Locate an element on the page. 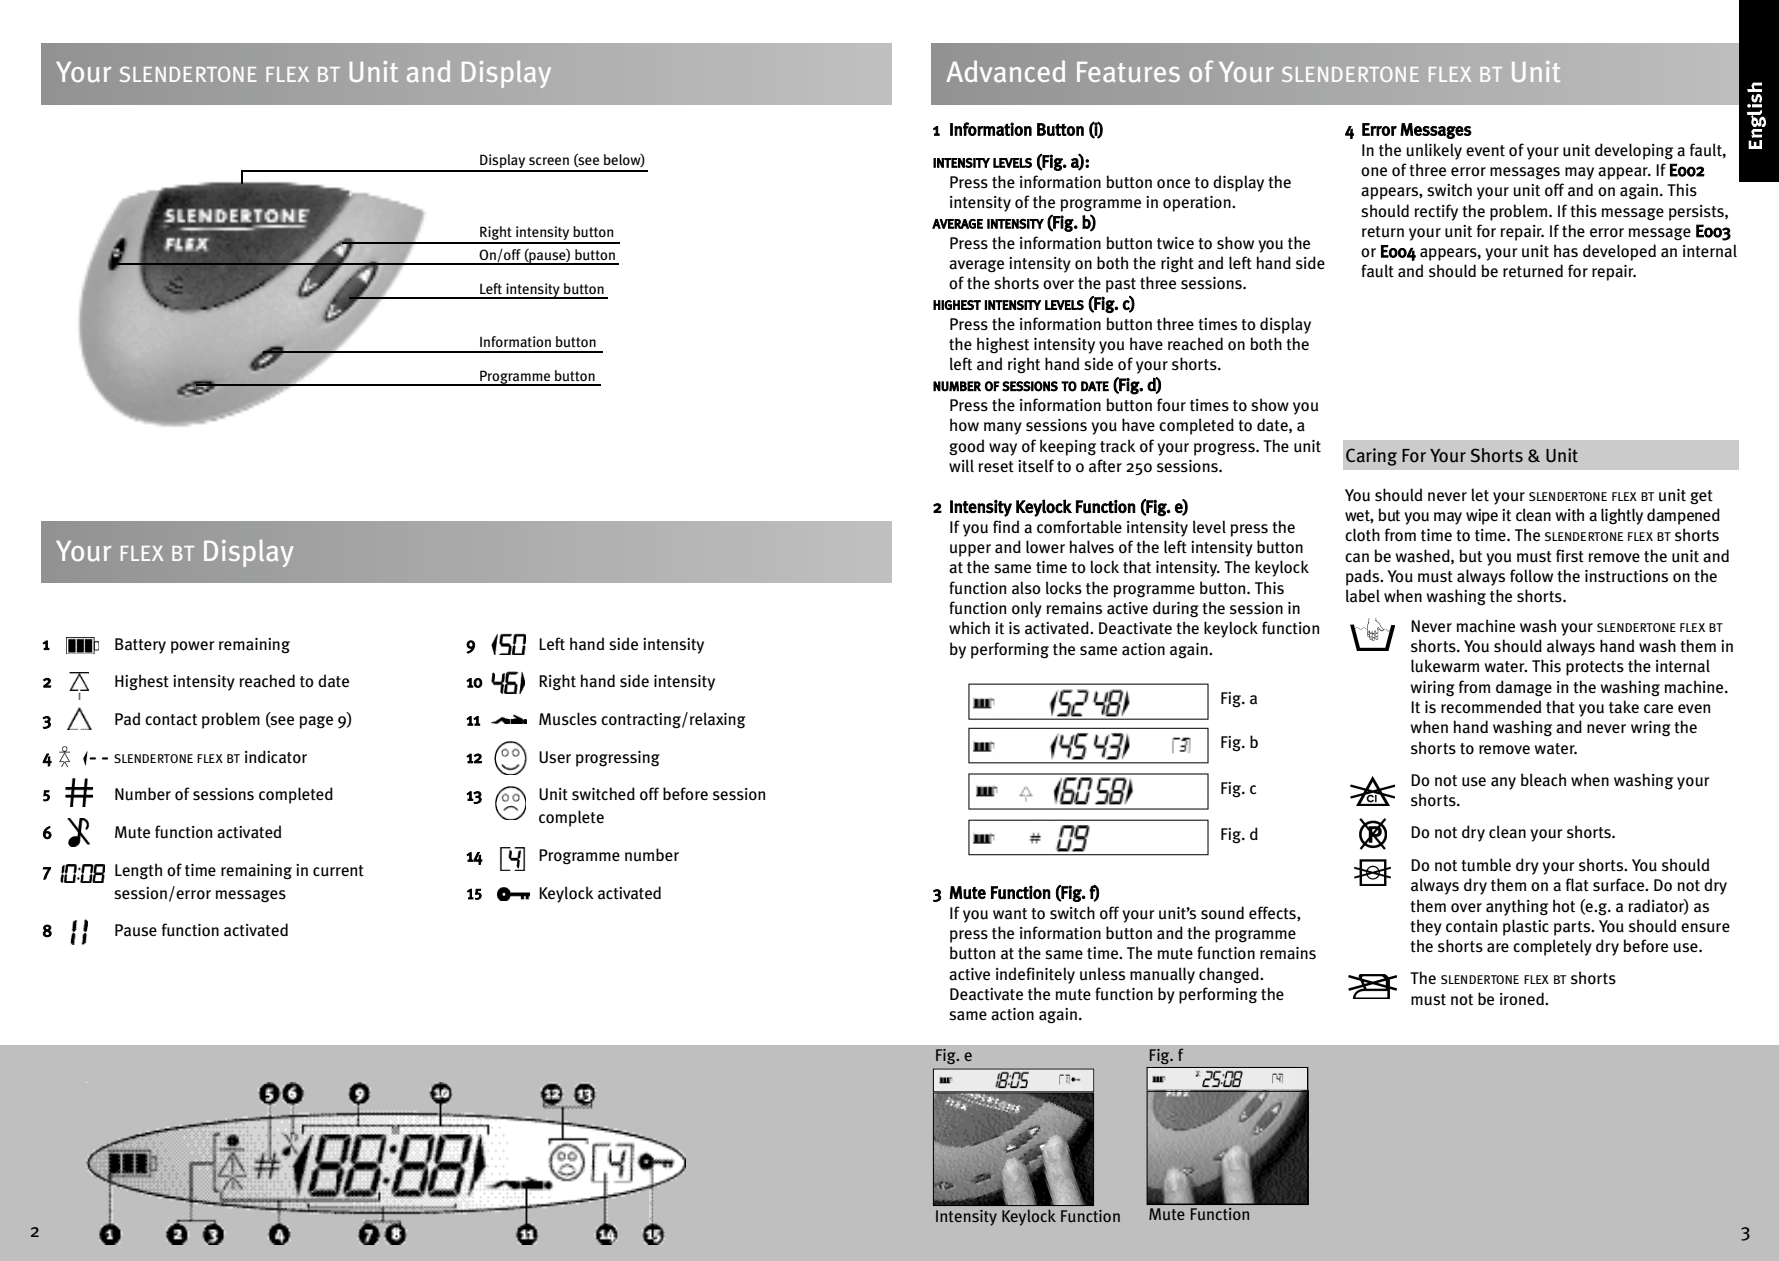 The width and height of the document is (1779, 1261). current is located at coordinates (338, 871).
